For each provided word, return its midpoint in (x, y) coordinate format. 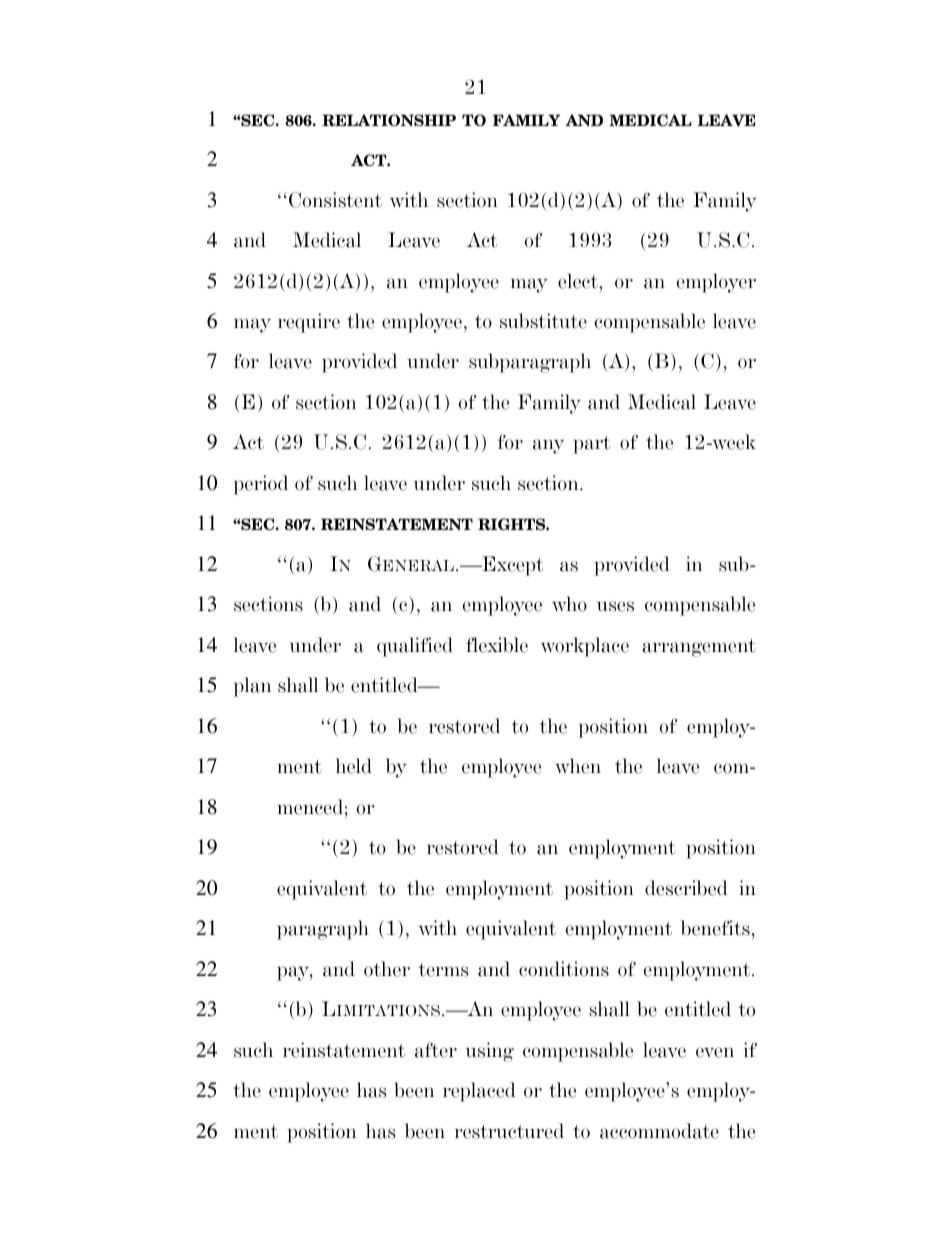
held (354, 766)
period (261, 485)
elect (579, 281)
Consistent (335, 200)
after (436, 1050)
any (548, 446)
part (591, 445)
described (686, 888)
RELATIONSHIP (389, 120)
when (578, 766)
